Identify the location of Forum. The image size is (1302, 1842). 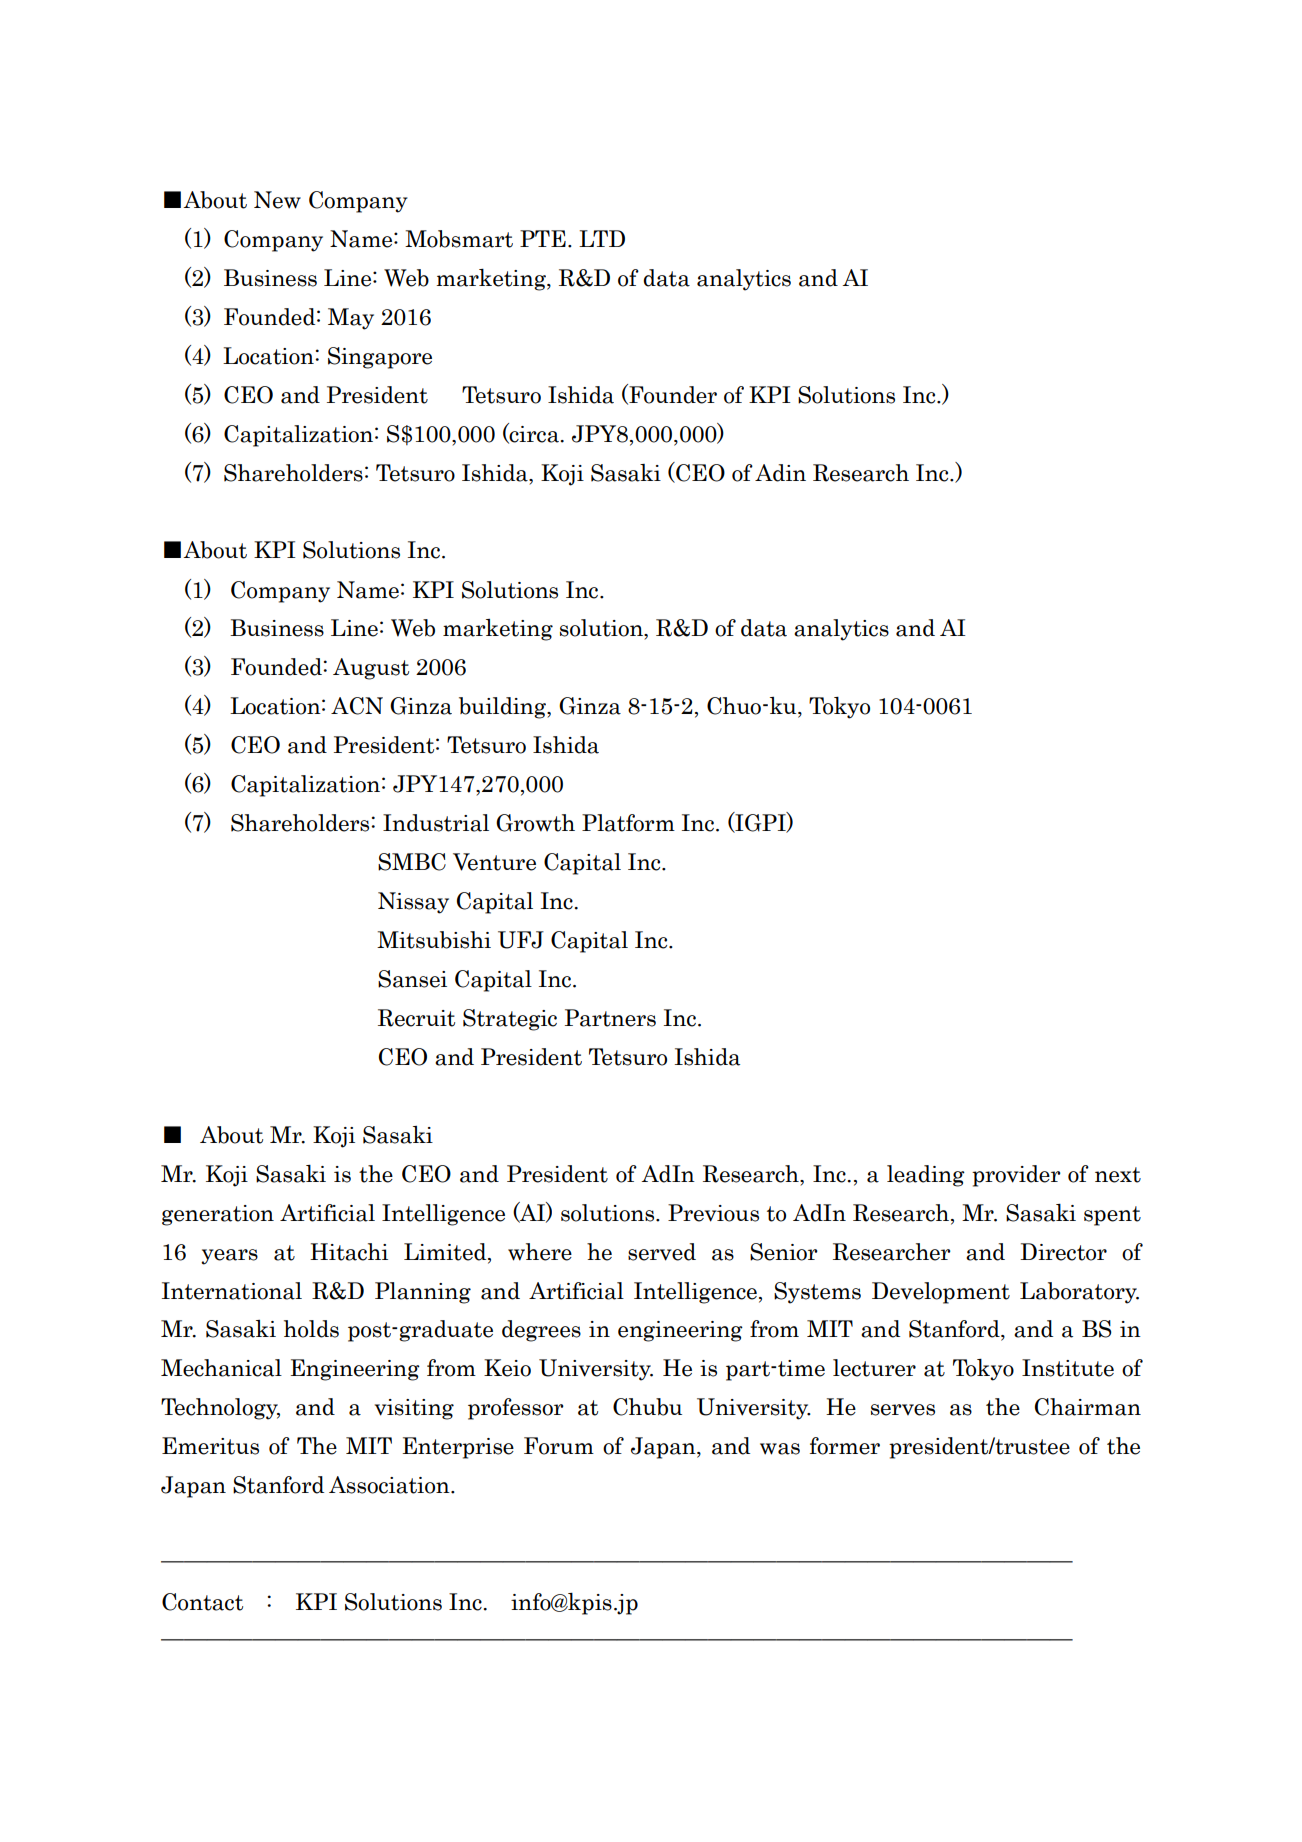
(559, 1446).
